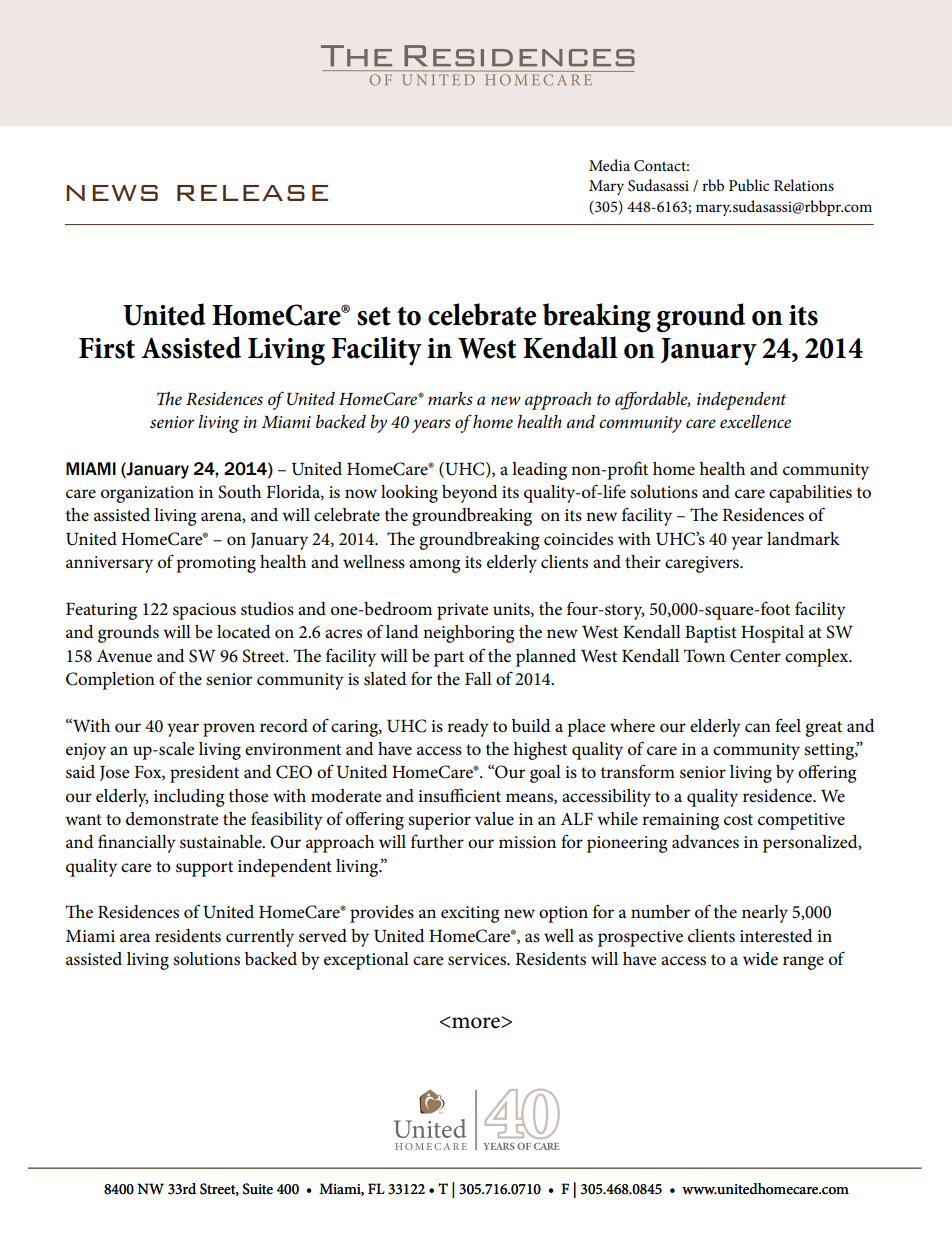 The image size is (952, 1233). I want to click on promoting, so click(216, 564).
